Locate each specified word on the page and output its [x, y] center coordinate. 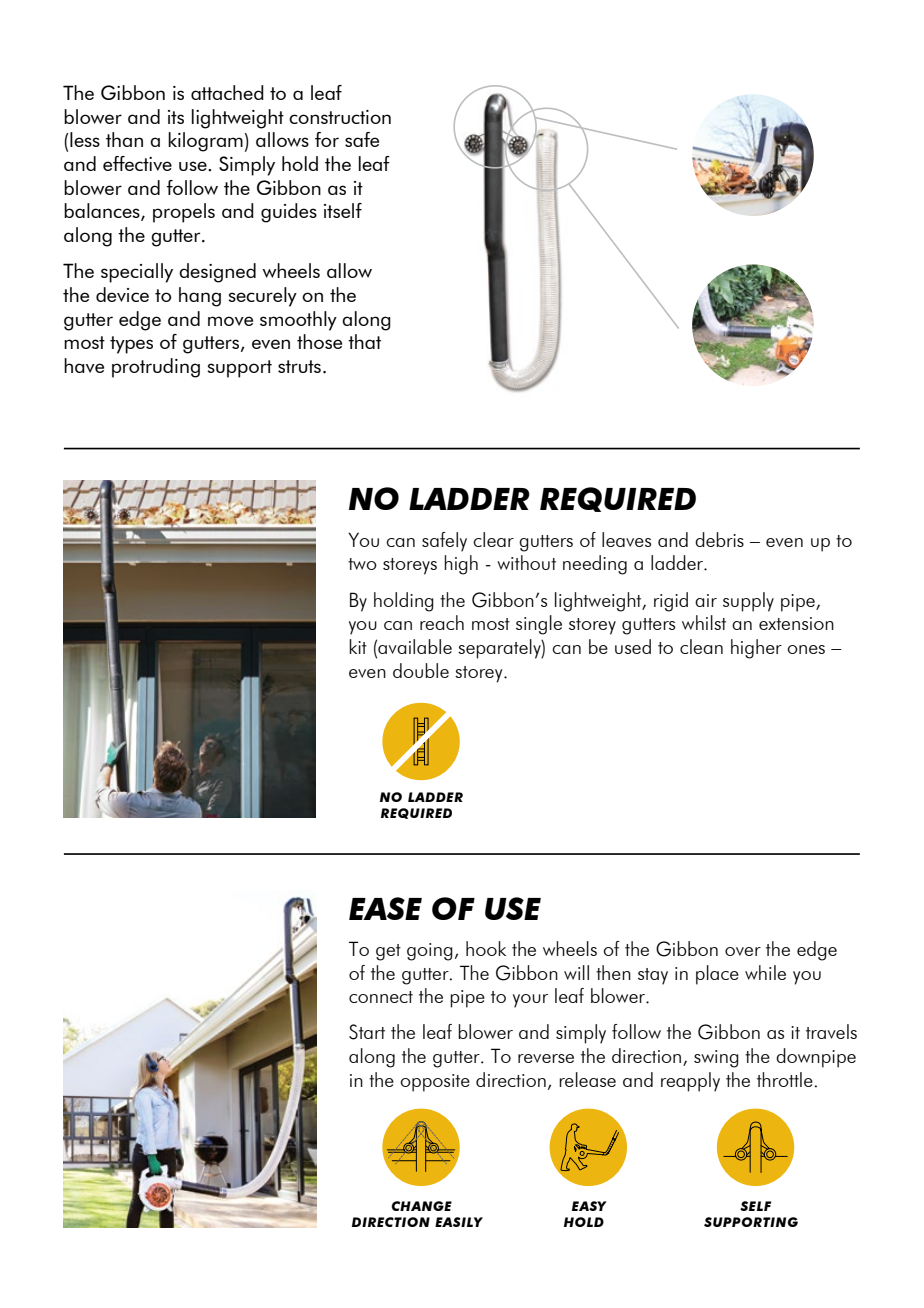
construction [340, 117]
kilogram [205, 142]
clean [701, 646]
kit [358, 646]
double [421, 670]
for [327, 139]
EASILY [459, 1222]
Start [367, 1032]
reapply [690, 1082]
